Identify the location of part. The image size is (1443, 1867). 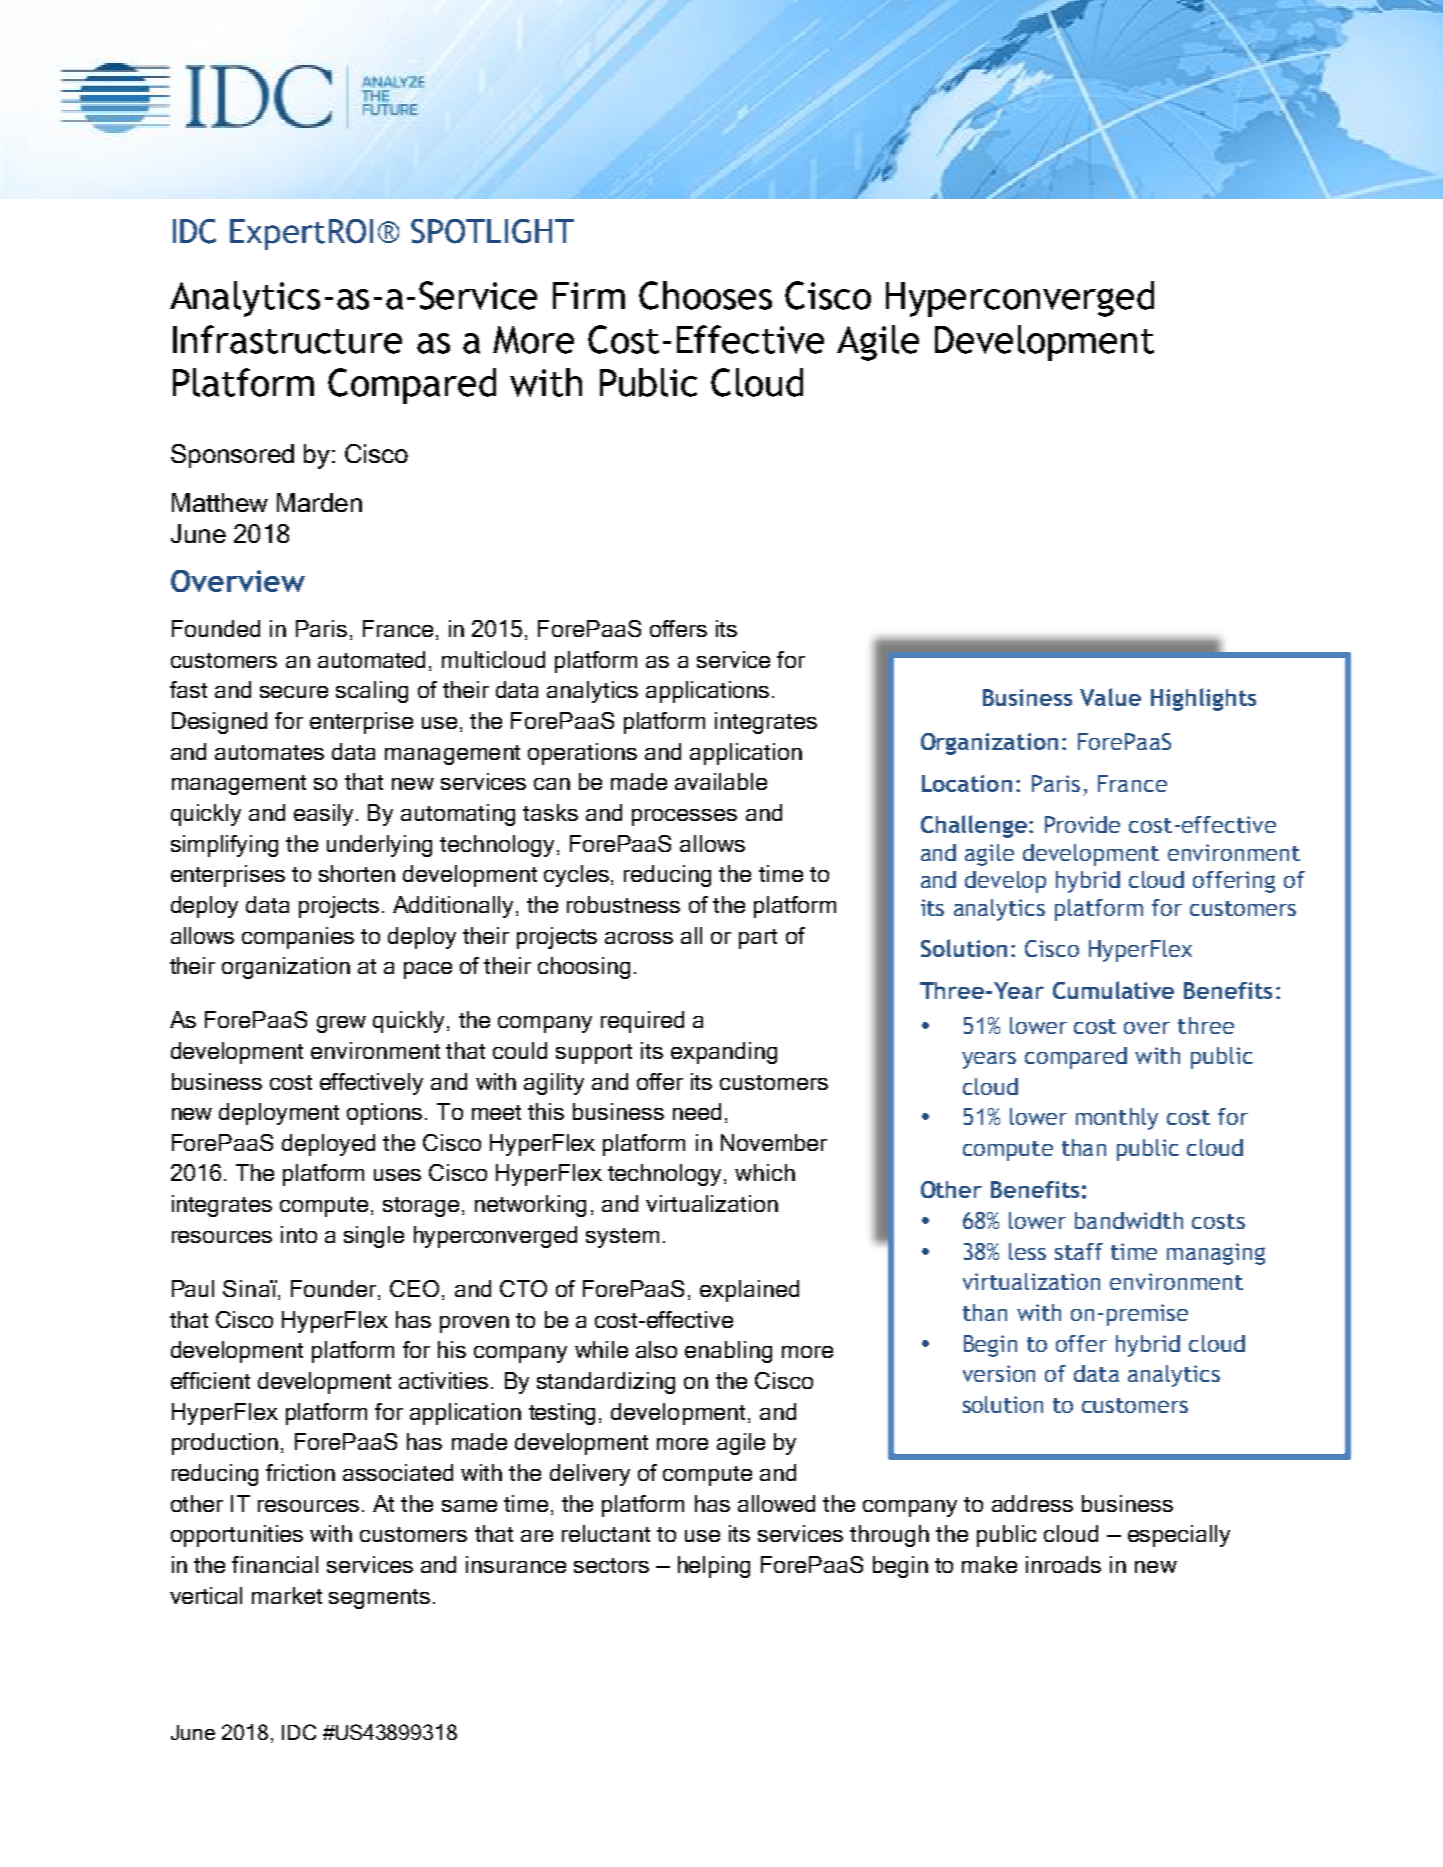
(758, 939).
